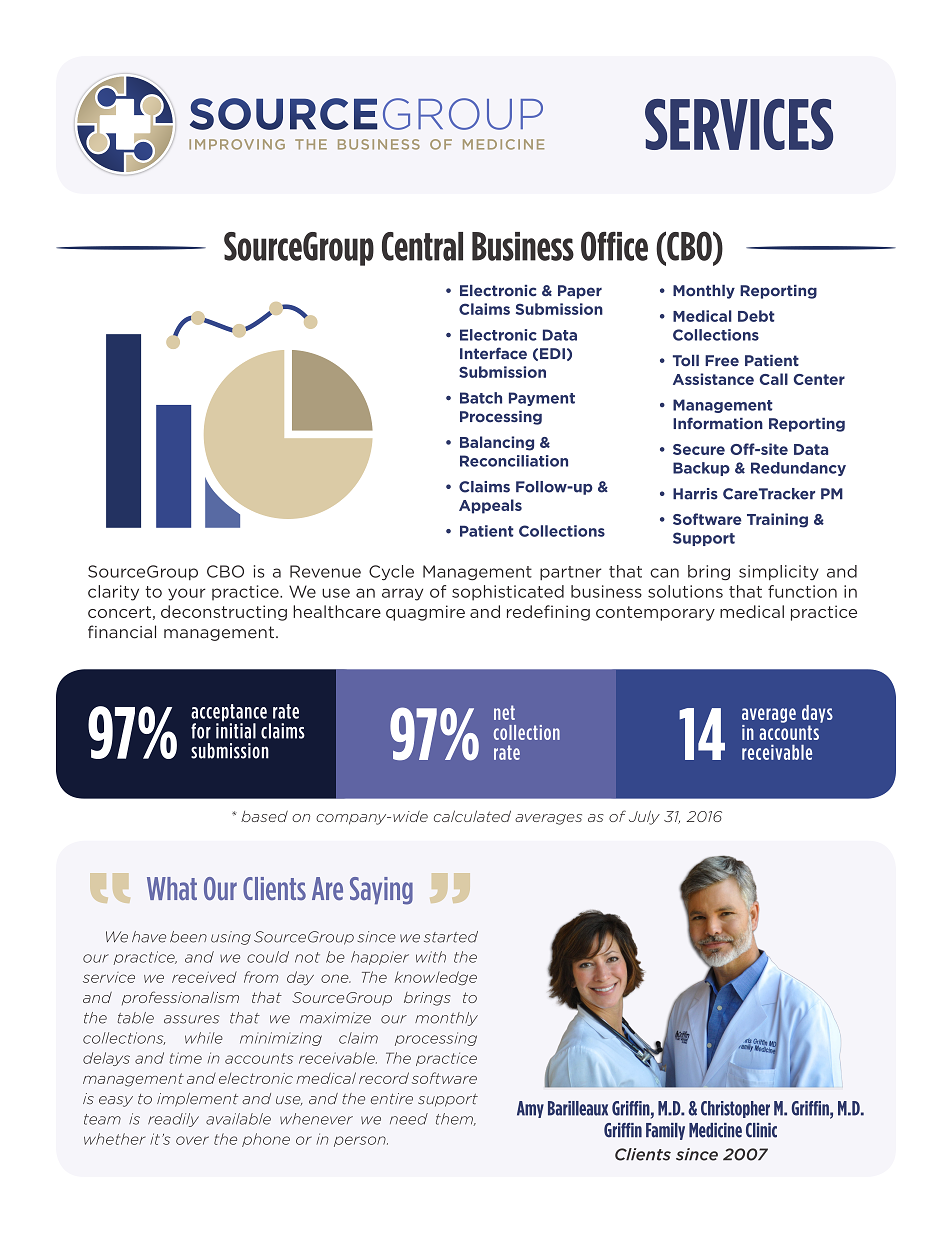 This screenshot has height=1233, width=952. Describe the element at coordinates (644, 817) in the screenshot. I see `July` at that location.
